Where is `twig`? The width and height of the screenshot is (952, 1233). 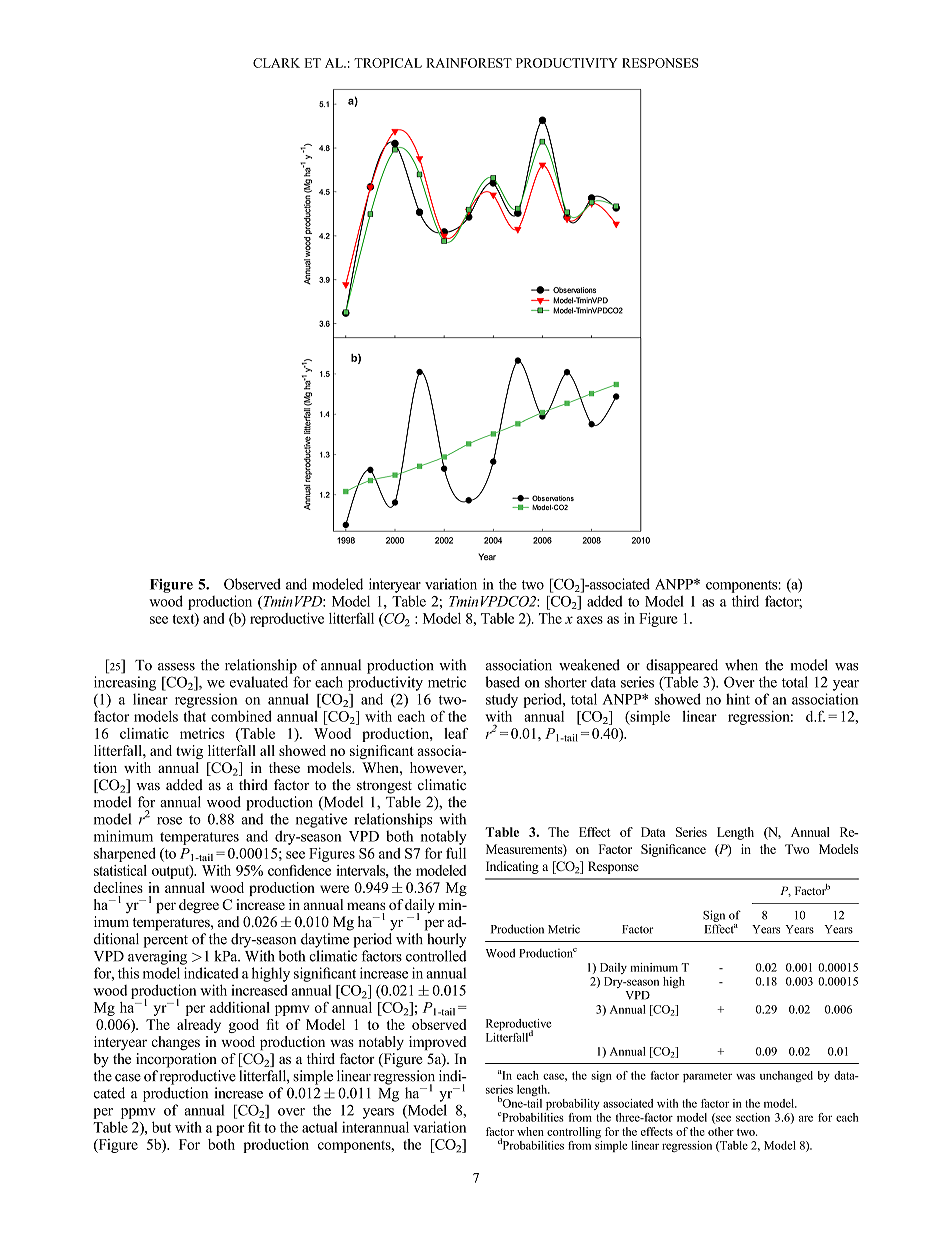
twig is located at coordinates (189, 752).
